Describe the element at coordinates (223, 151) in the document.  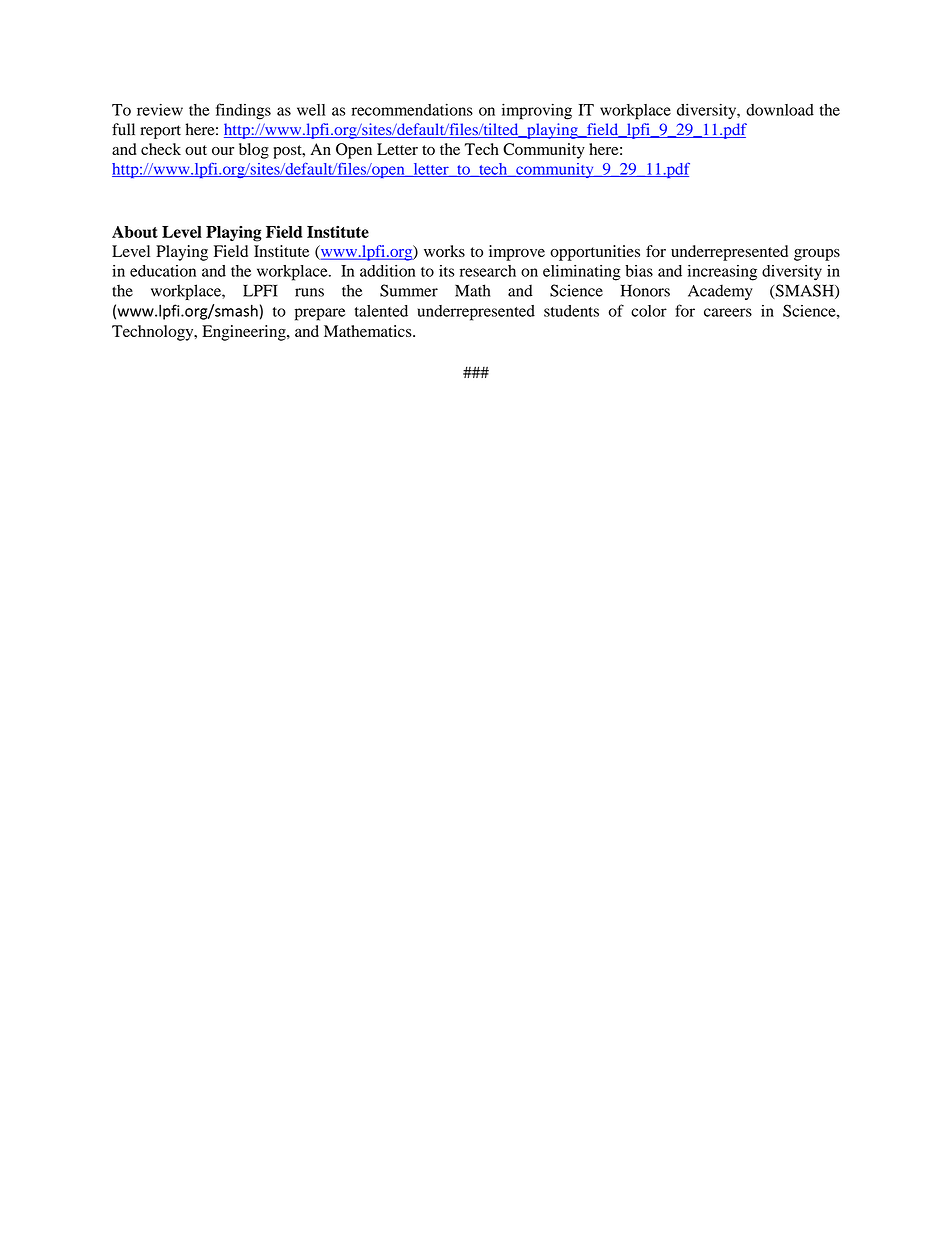
I see `our` at that location.
